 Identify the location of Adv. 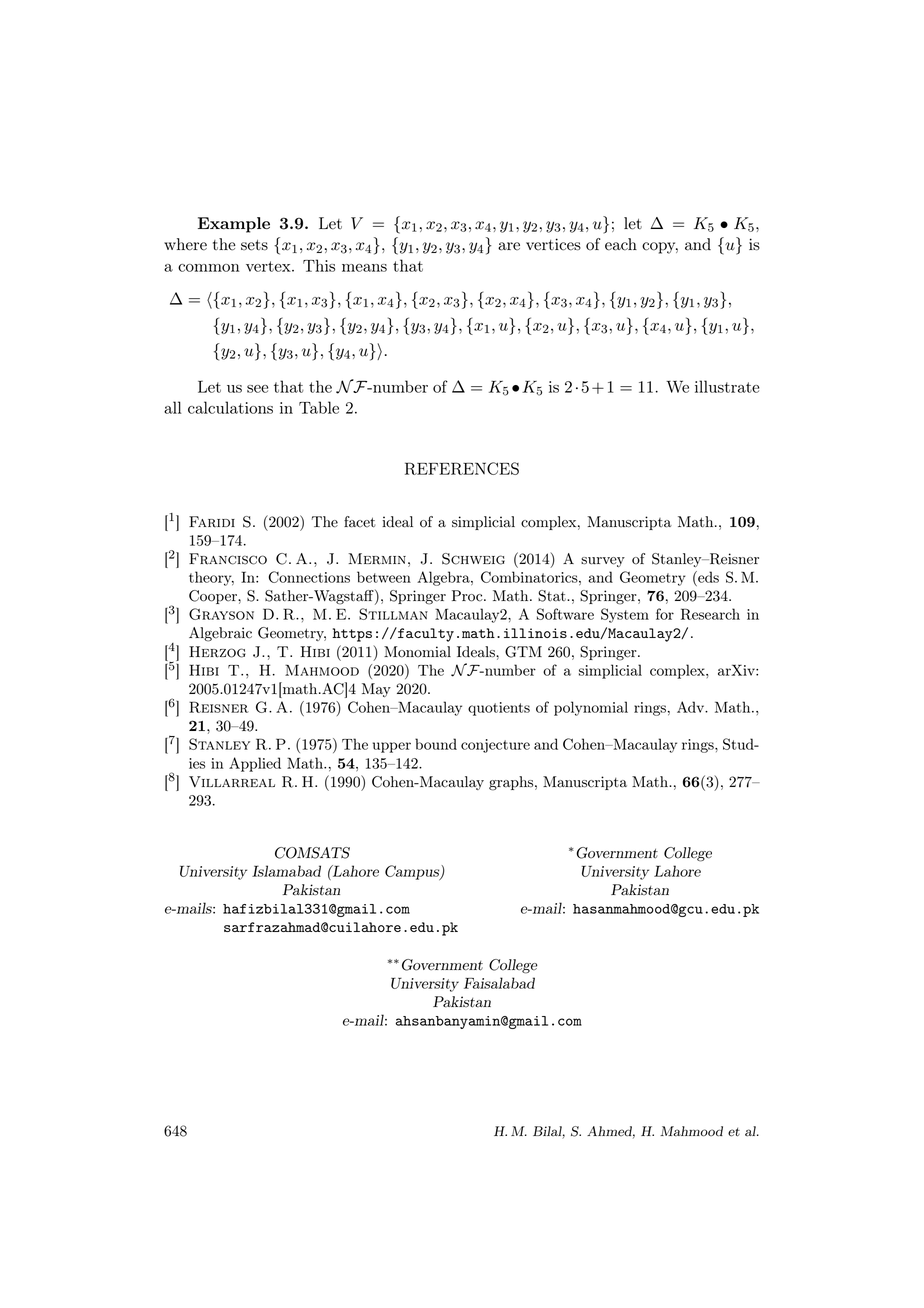
(692, 707).
